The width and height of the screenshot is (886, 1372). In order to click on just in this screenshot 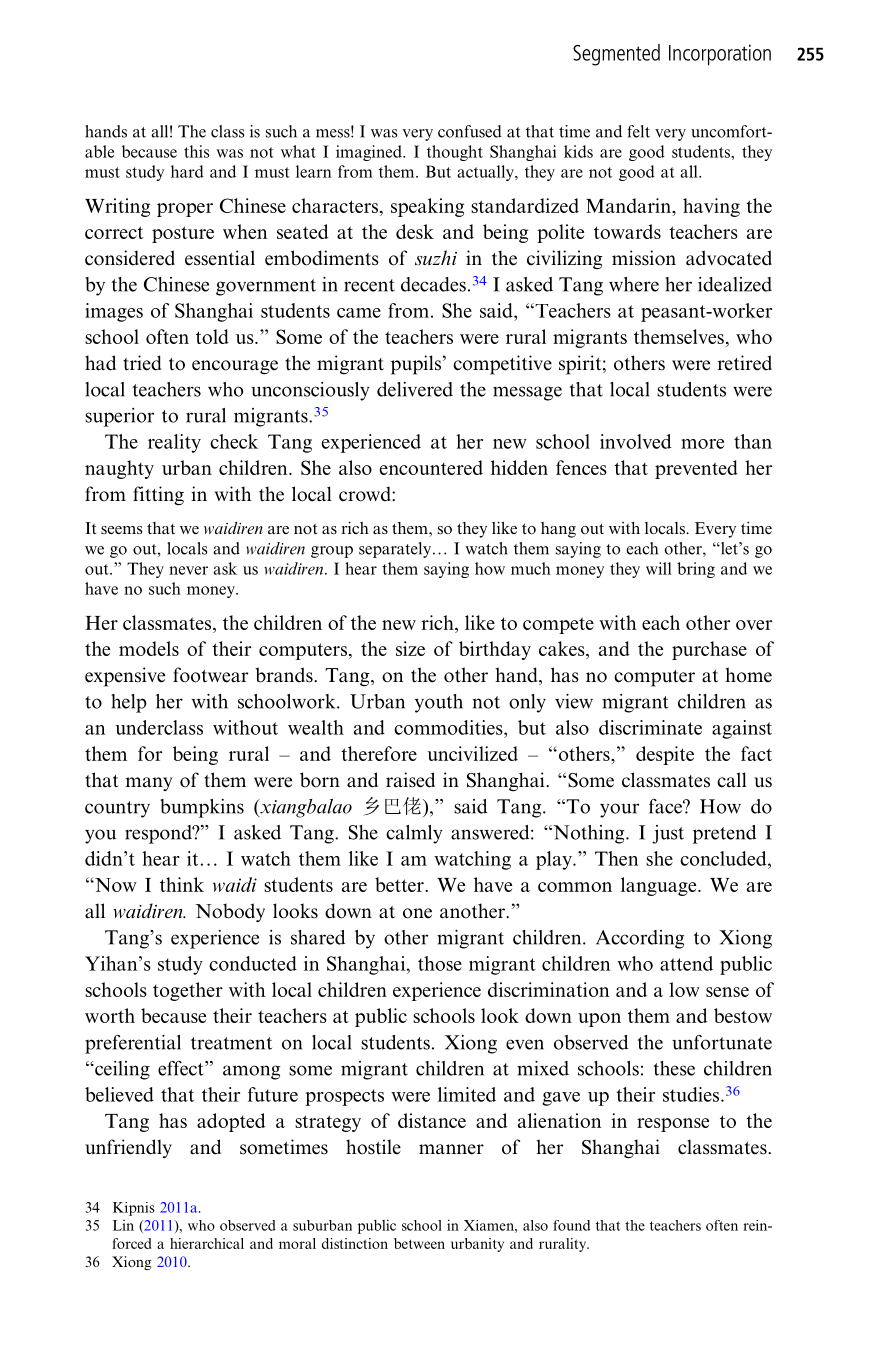, I will do `click(668, 834)`.
